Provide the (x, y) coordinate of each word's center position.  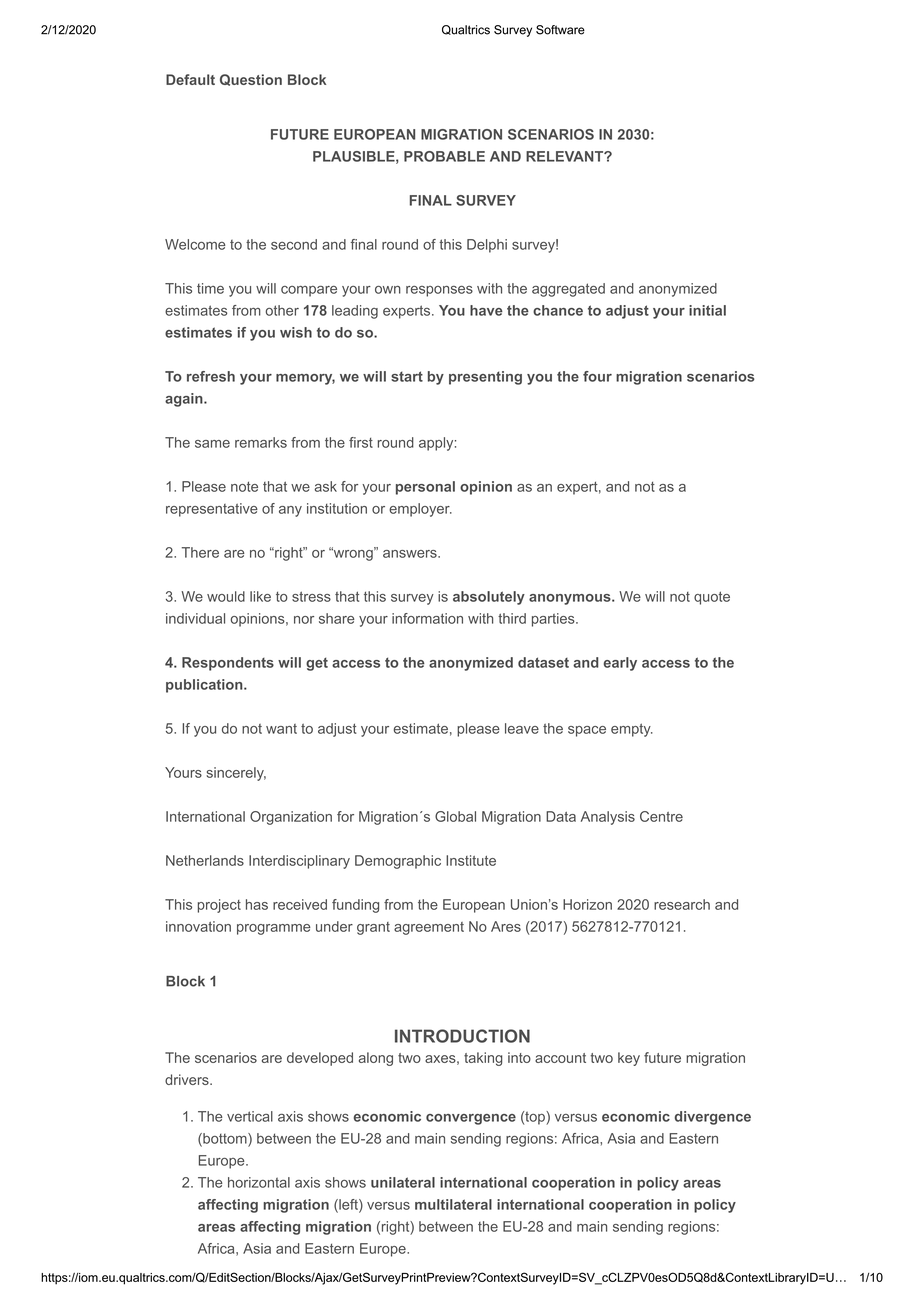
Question (251, 80)
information (427, 618)
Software (560, 30)
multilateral (453, 1204)
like (260, 596)
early (620, 664)
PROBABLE (444, 156)
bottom (225, 1139)
